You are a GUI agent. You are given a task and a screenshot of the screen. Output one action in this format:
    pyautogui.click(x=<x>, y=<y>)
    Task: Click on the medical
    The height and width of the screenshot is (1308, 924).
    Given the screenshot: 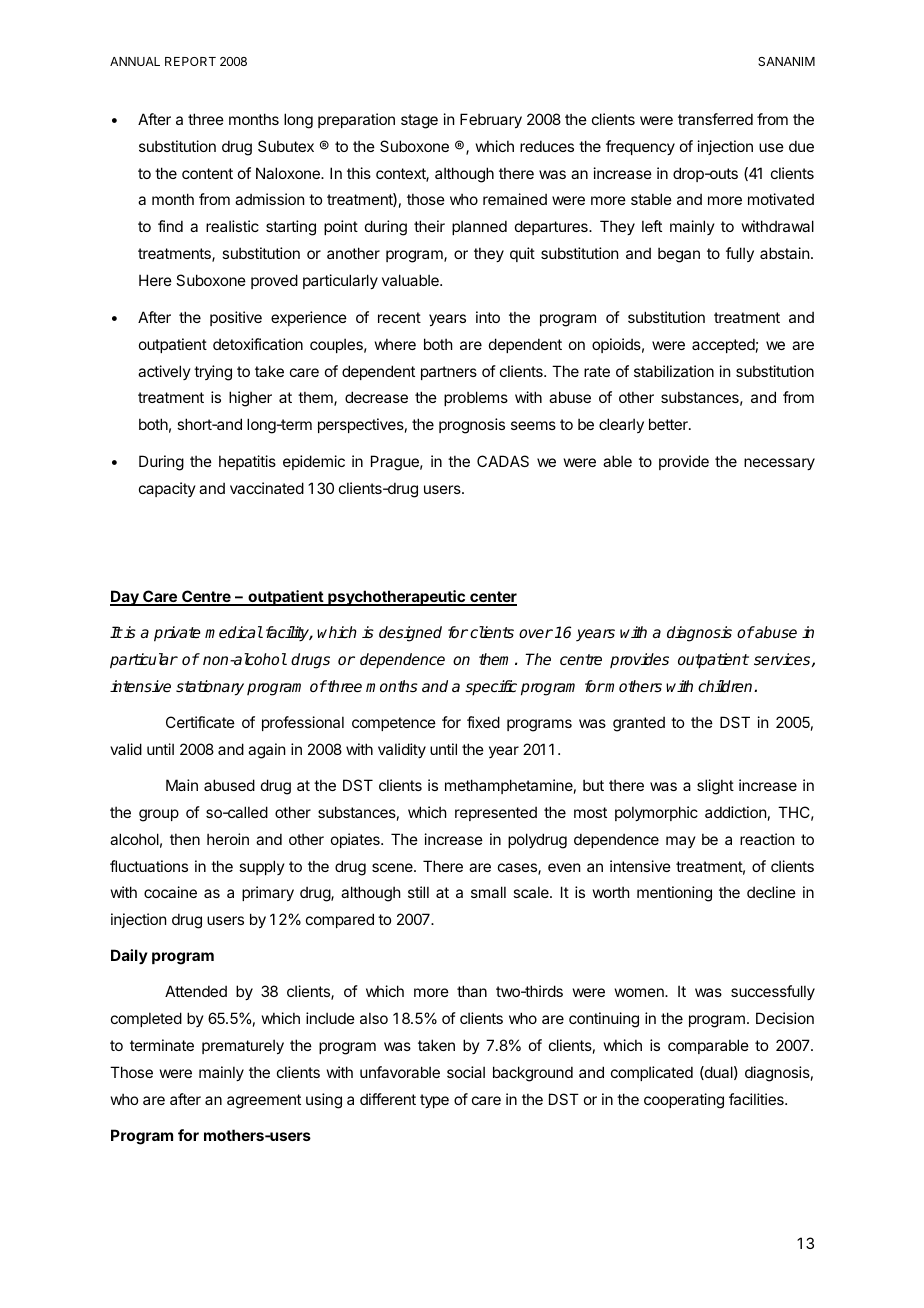 What is the action you would take?
    pyautogui.click(x=234, y=632)
